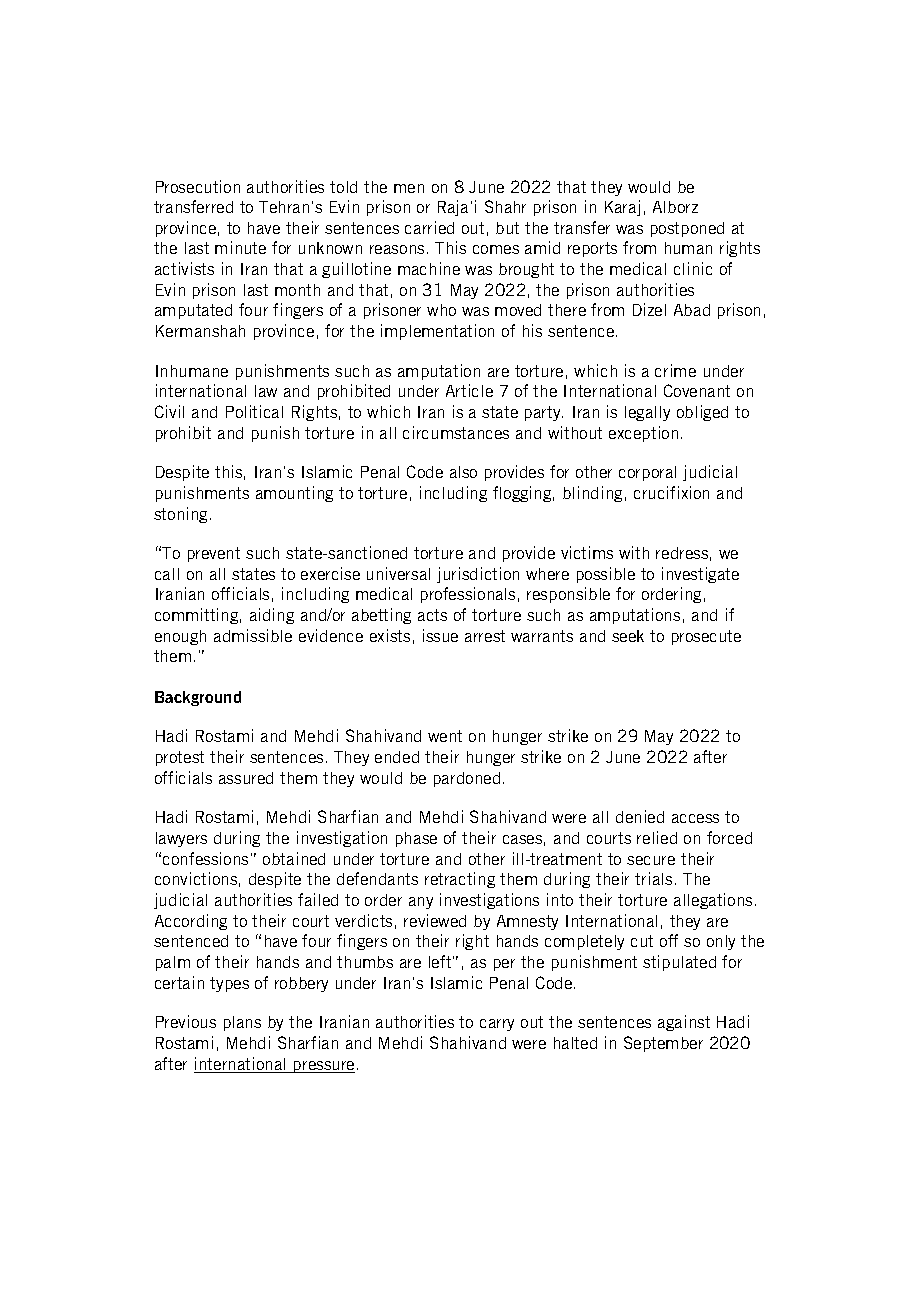  Describe the element at coordinates (640, 816) in the image. I see `denied` at that location.
